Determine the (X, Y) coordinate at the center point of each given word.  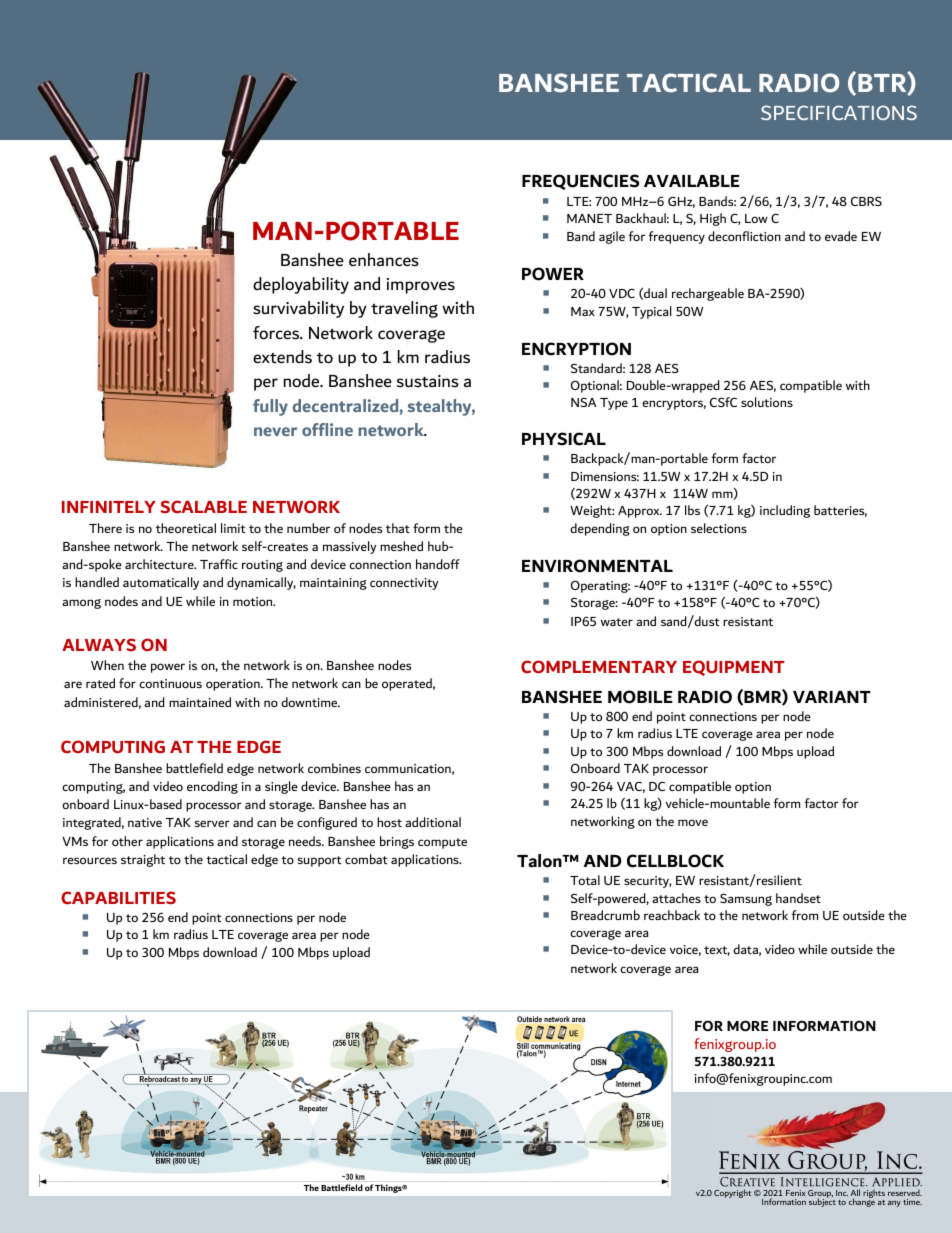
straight (143, 860)
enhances (384, 260)
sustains (428, 381)
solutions (767, 402)
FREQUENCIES (580, 182)
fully (270, 407)
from (805, 915)
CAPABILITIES (118, 897)
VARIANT (832, 697)
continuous (170, 683)
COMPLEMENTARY (599, 666)
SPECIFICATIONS (839, 112)
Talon (540, 861)
